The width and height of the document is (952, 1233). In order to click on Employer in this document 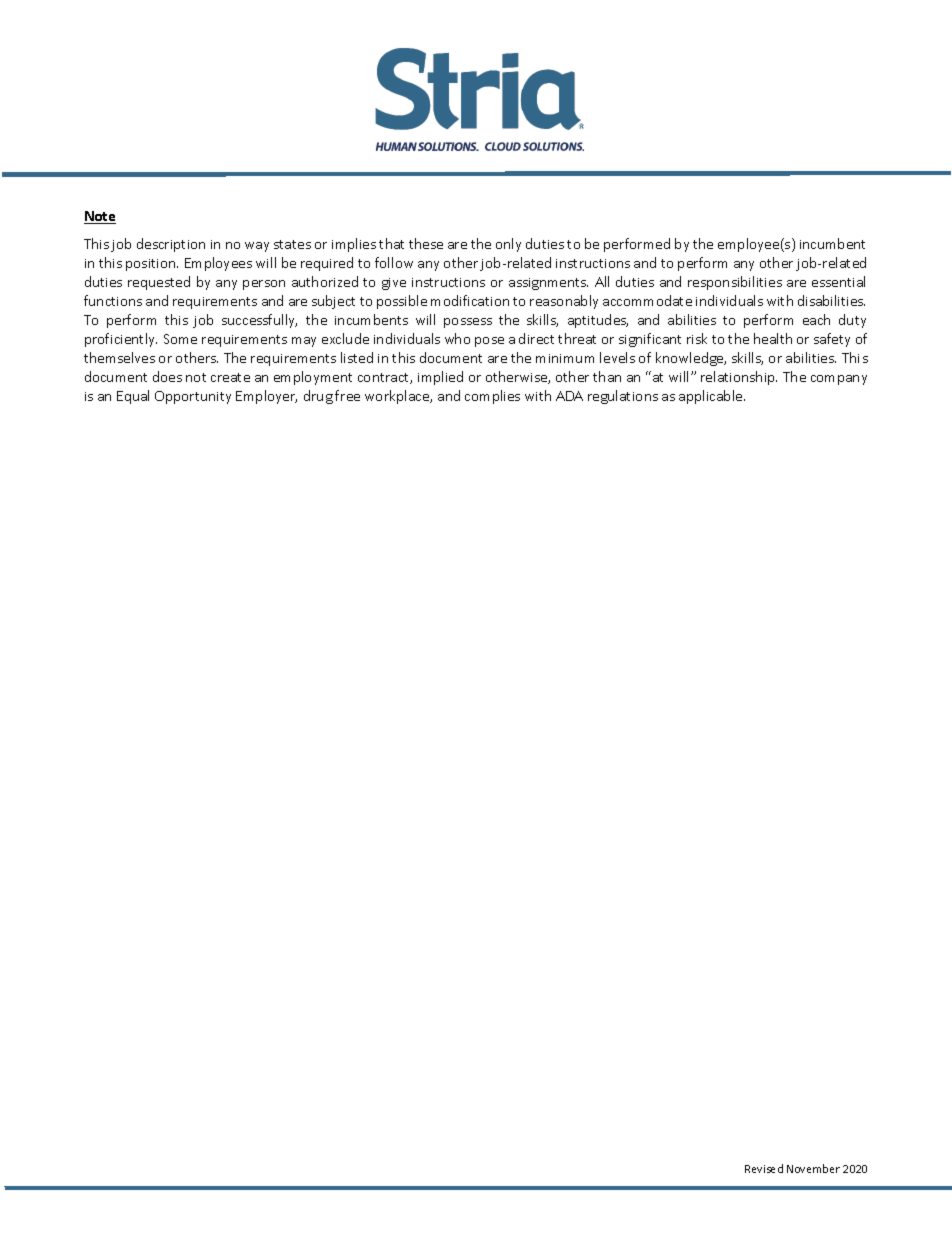, I will do `click(266, 397)`.
